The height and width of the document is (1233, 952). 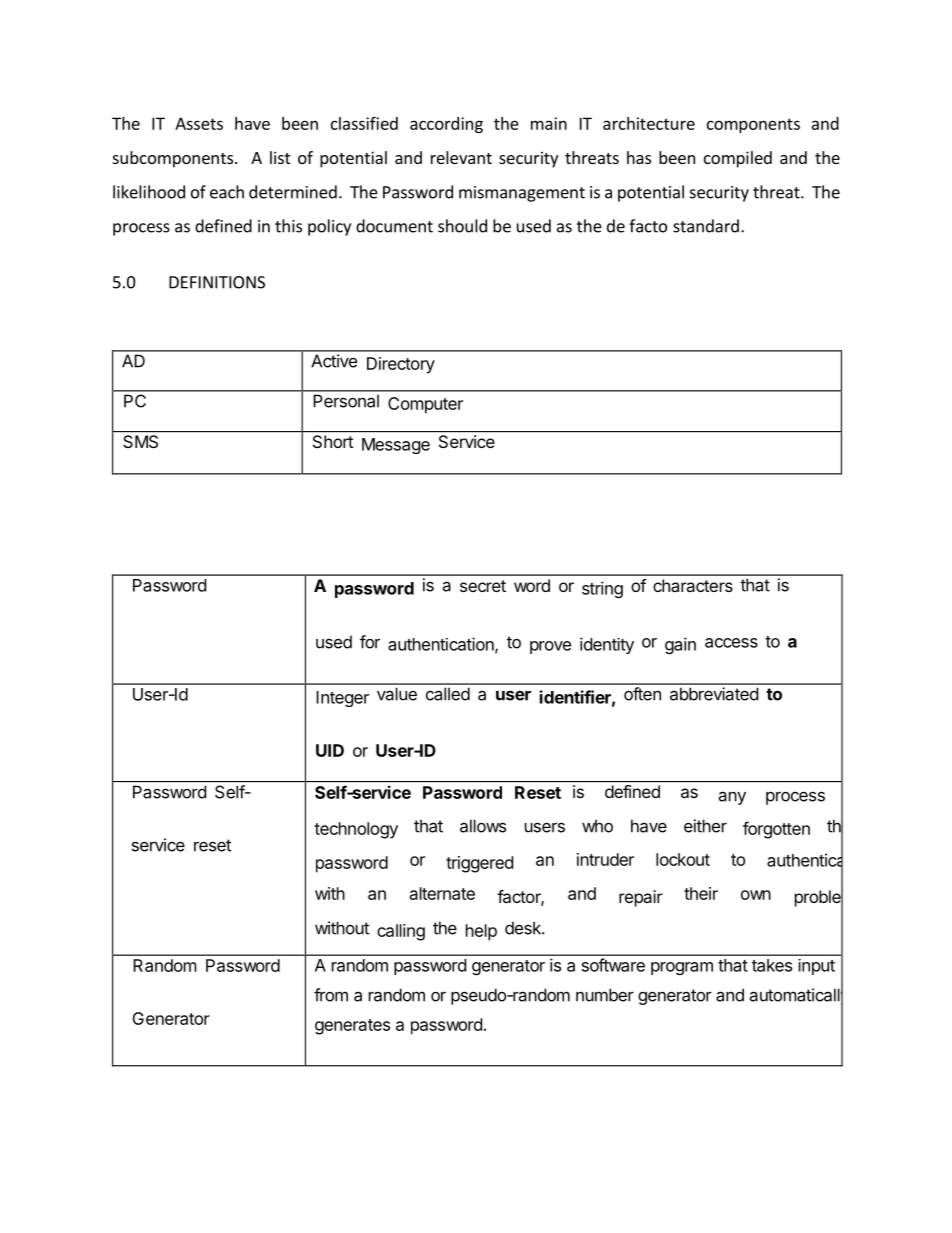 What do you see at coordinates (199, 123) in the document?
I see `Assets` at bounding box center [199, 123].
